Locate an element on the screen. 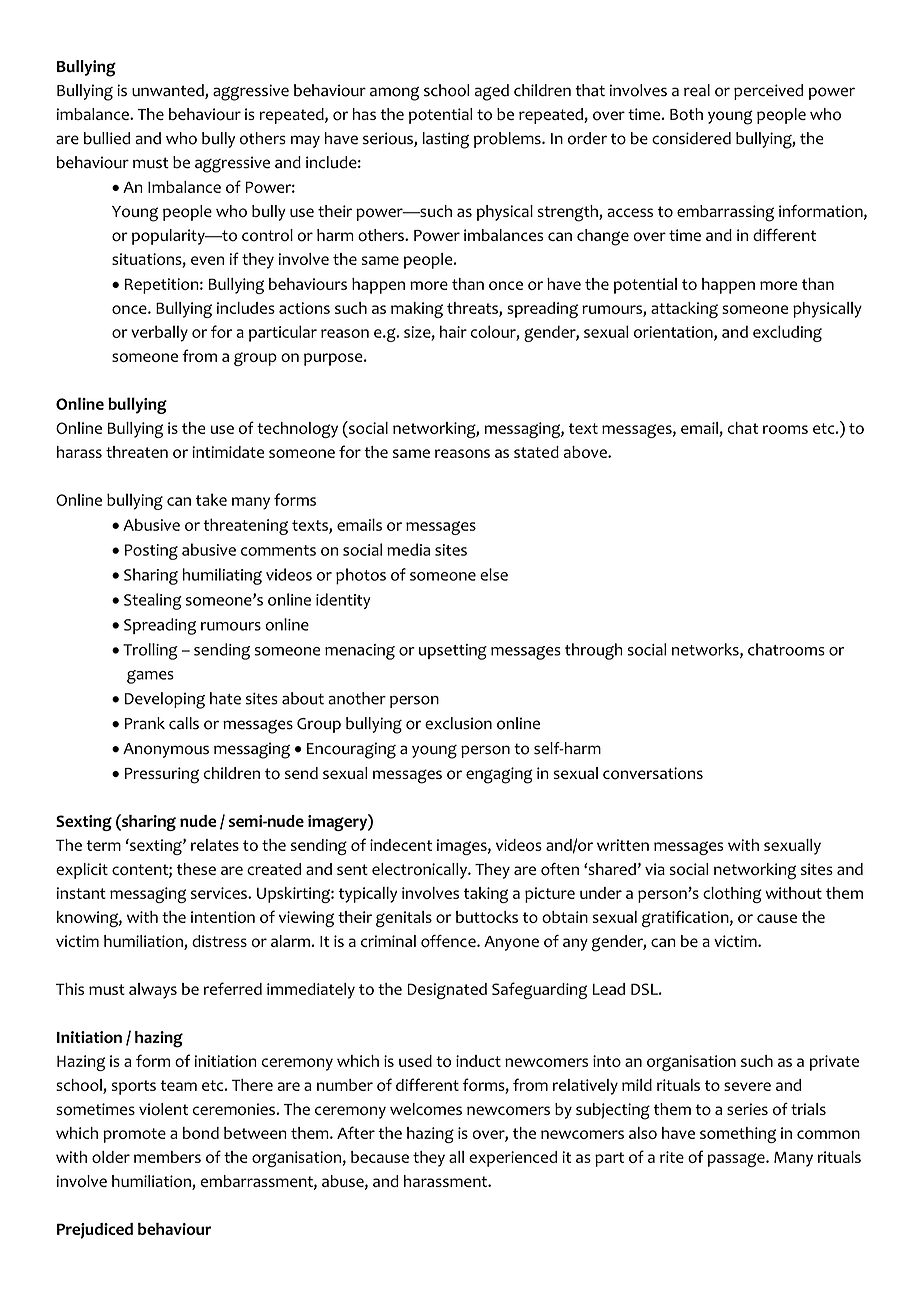  verbally is located at coordinates (159, 333).
